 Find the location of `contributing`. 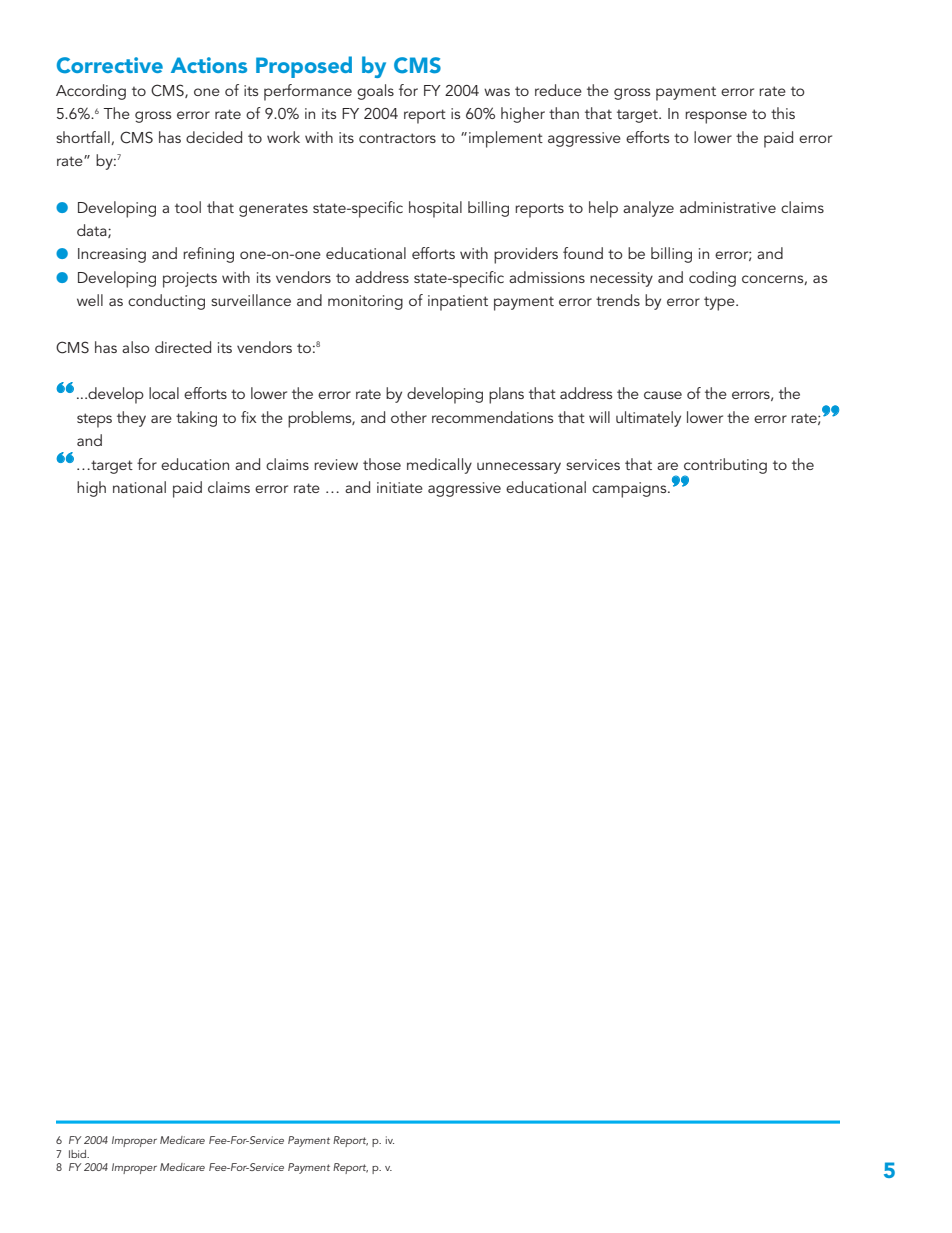

contributing is located at coordinates (725, 467).
